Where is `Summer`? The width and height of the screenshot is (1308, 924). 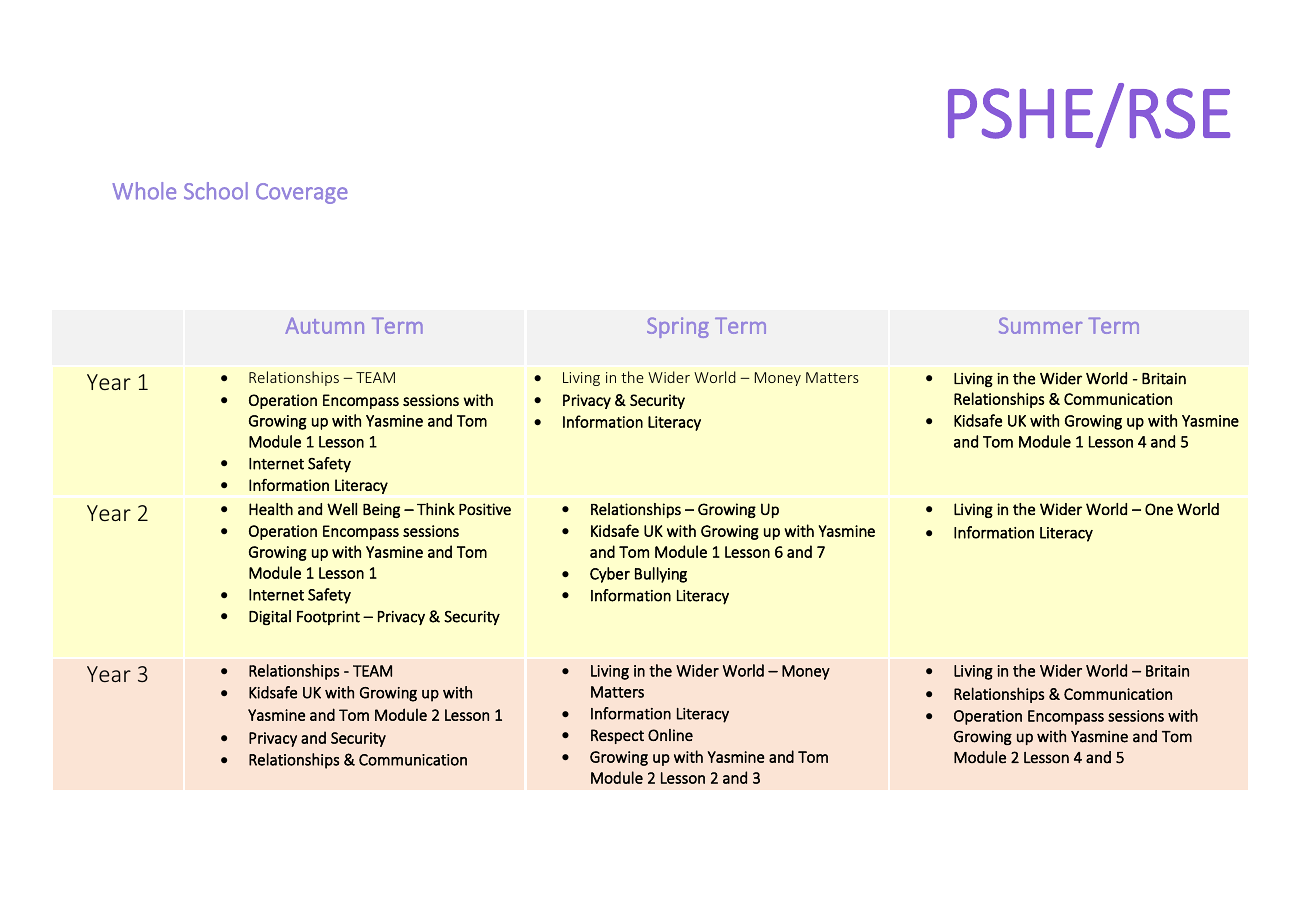 Summer is located at coordinates (1040, 325).
